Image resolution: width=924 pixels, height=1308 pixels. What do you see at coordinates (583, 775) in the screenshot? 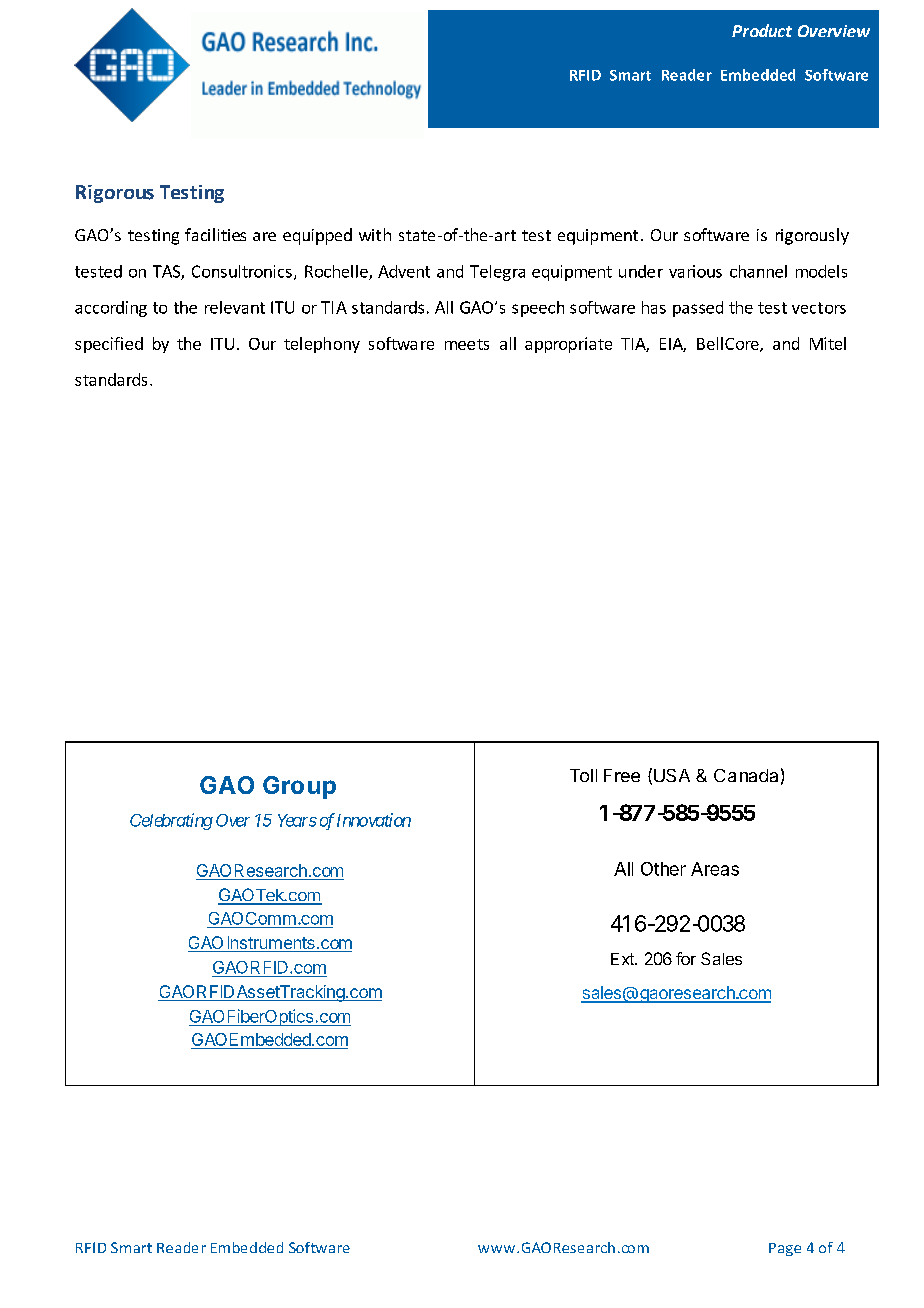
I see `Toll` at bounding box center [583, 775].
